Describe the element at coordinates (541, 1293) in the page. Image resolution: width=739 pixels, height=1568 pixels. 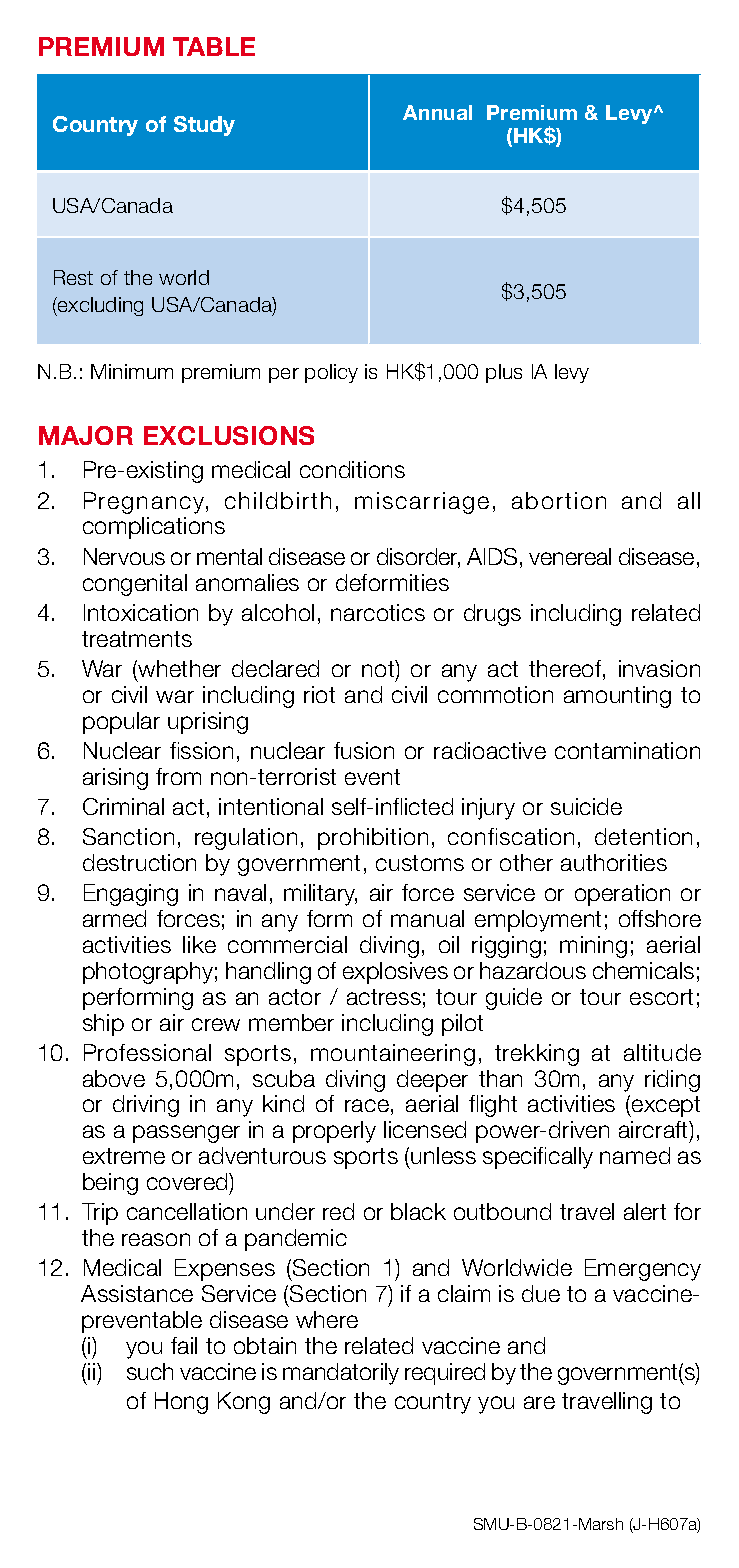
I see `due` at that location.
